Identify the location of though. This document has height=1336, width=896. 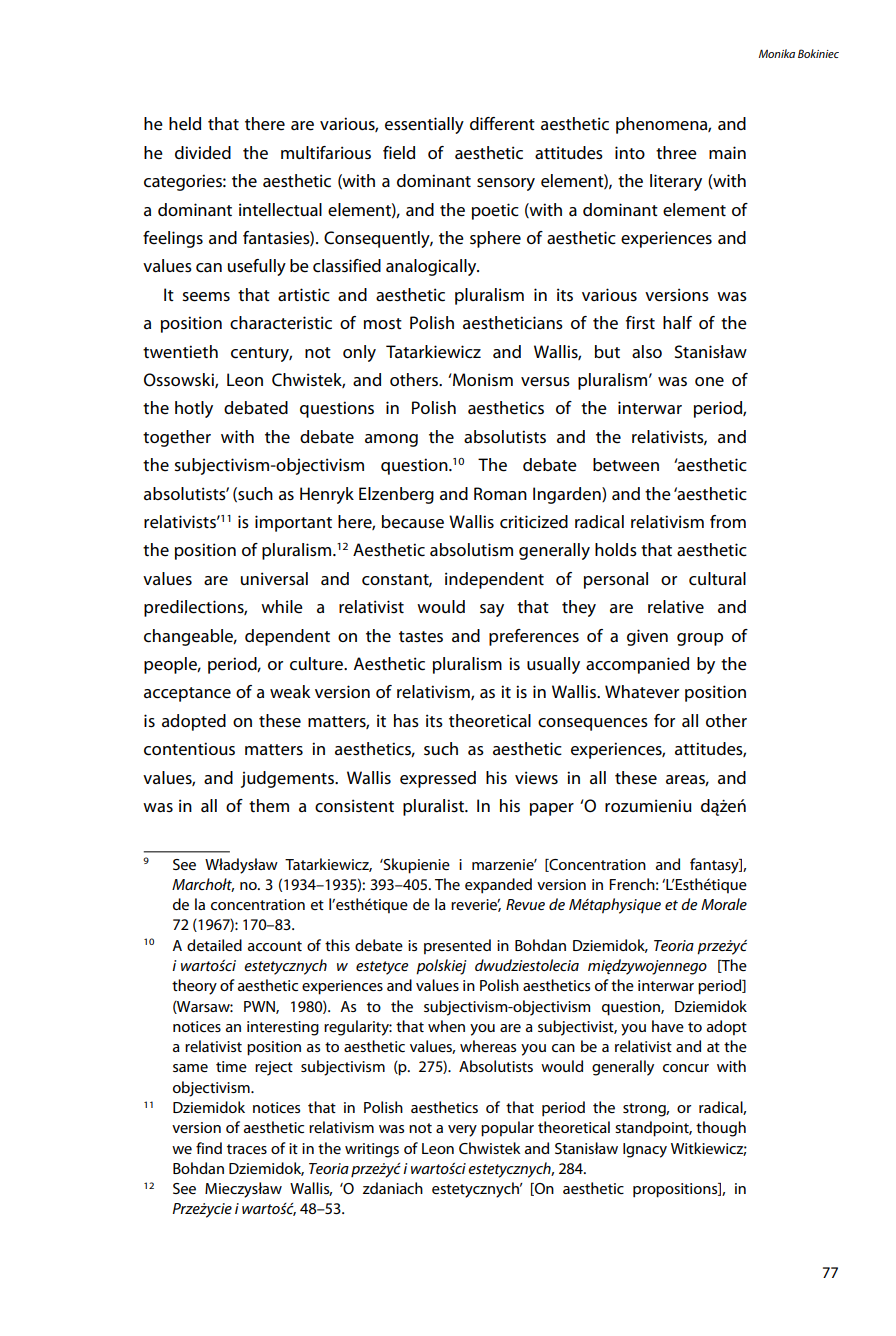
(721, 1129).
